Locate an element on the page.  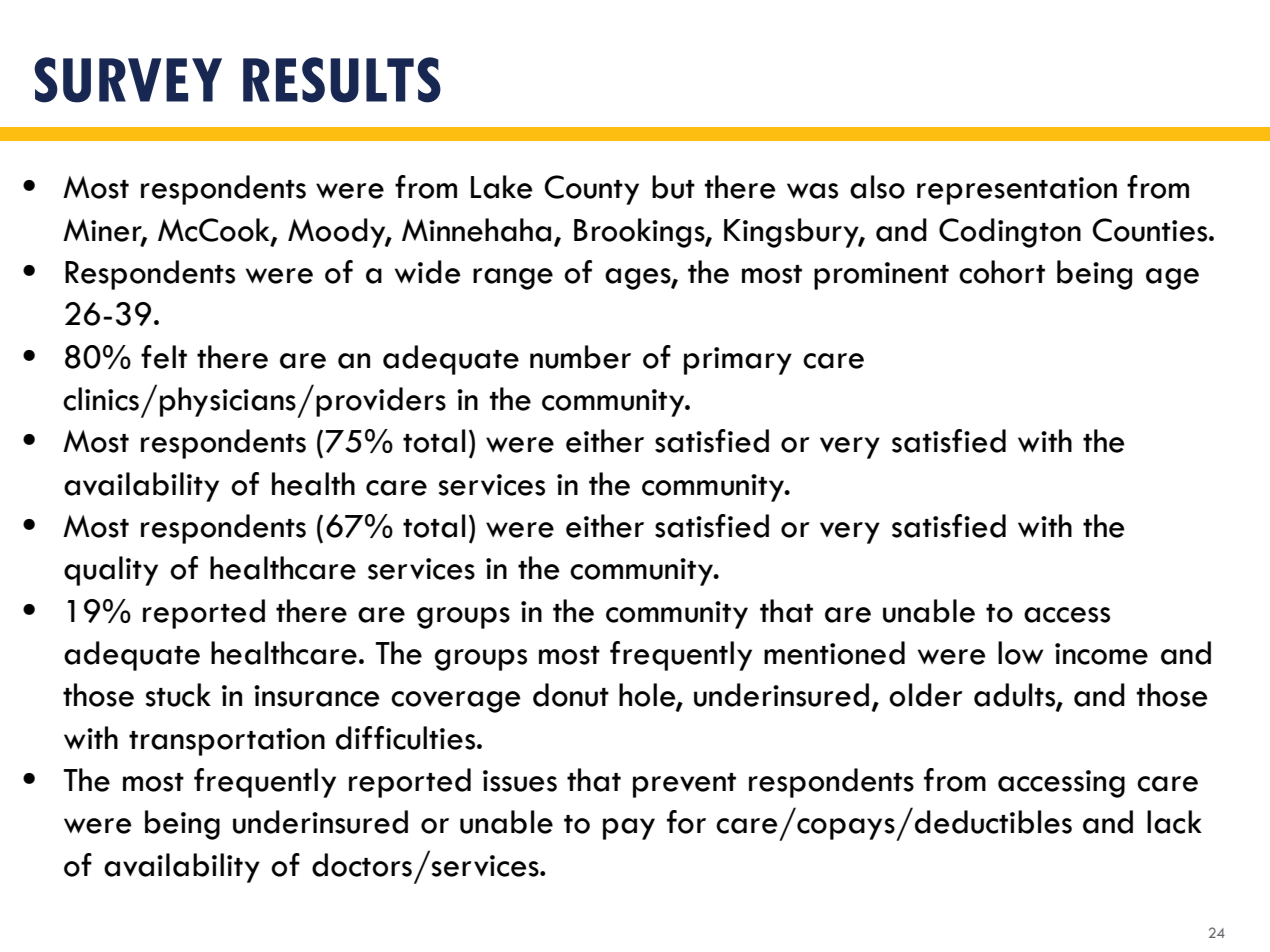
cohort is located at coordinates (1002, 272).
